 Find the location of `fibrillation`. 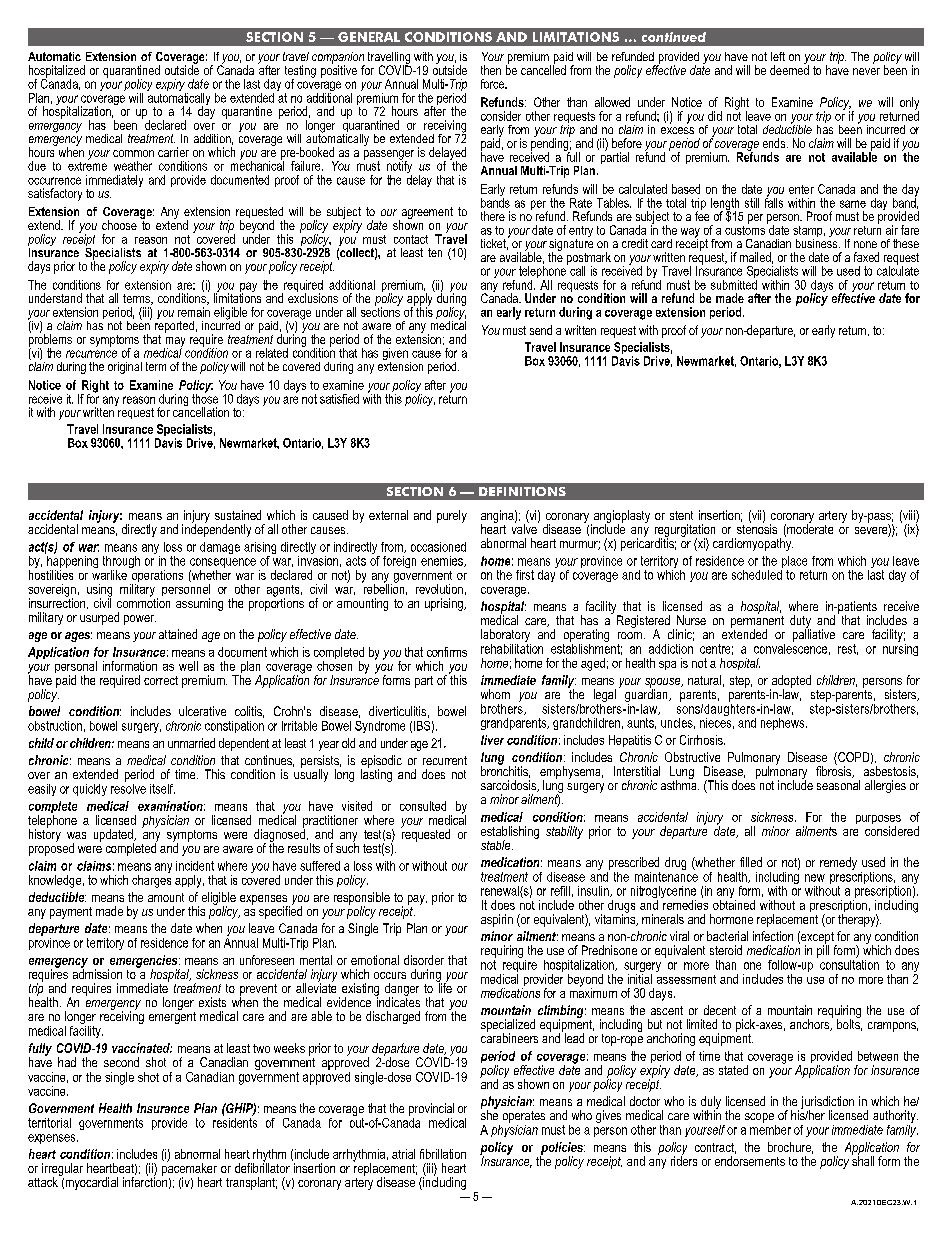

fibrillation is located at coordinates (443, 1154).
